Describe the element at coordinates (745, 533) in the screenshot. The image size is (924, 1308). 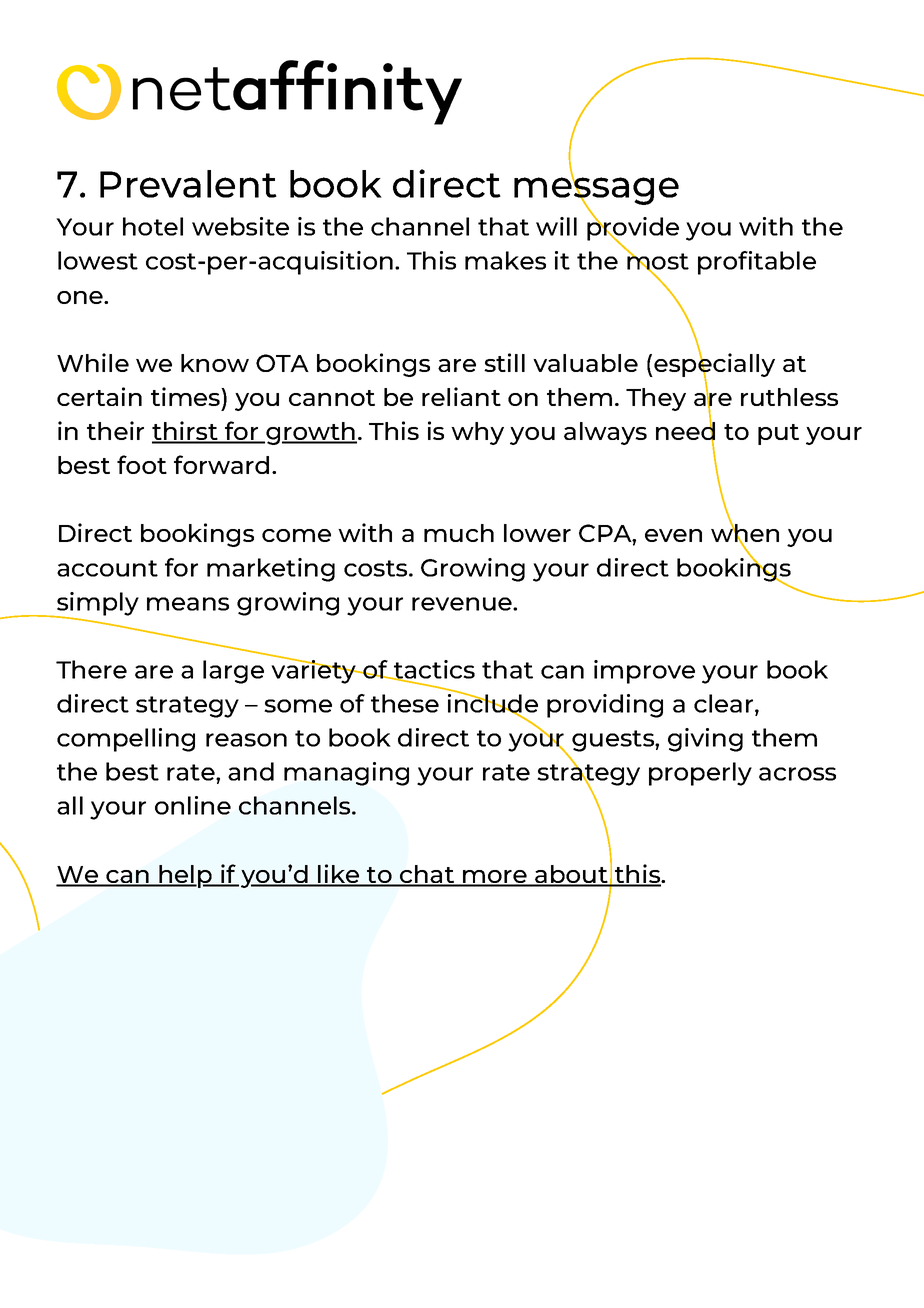
I see `when` at that location.
